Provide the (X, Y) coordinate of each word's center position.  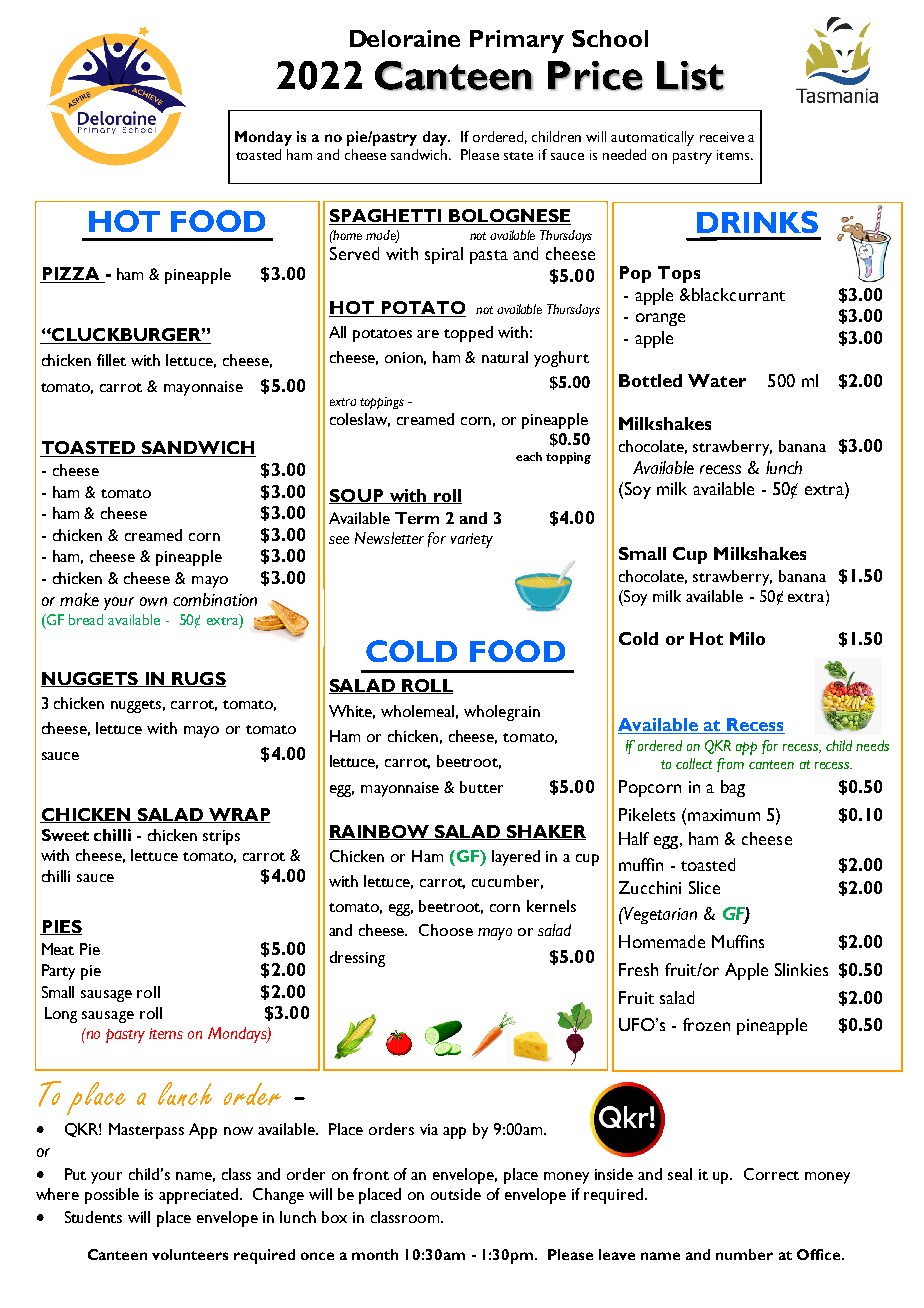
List (690, 76)
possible (112, 1196)
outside (456, 1194)
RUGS (198, 679)
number (744, 1254)
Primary (517, 41)
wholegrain (502, 713)
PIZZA (71, 275)
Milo (747, 638)
